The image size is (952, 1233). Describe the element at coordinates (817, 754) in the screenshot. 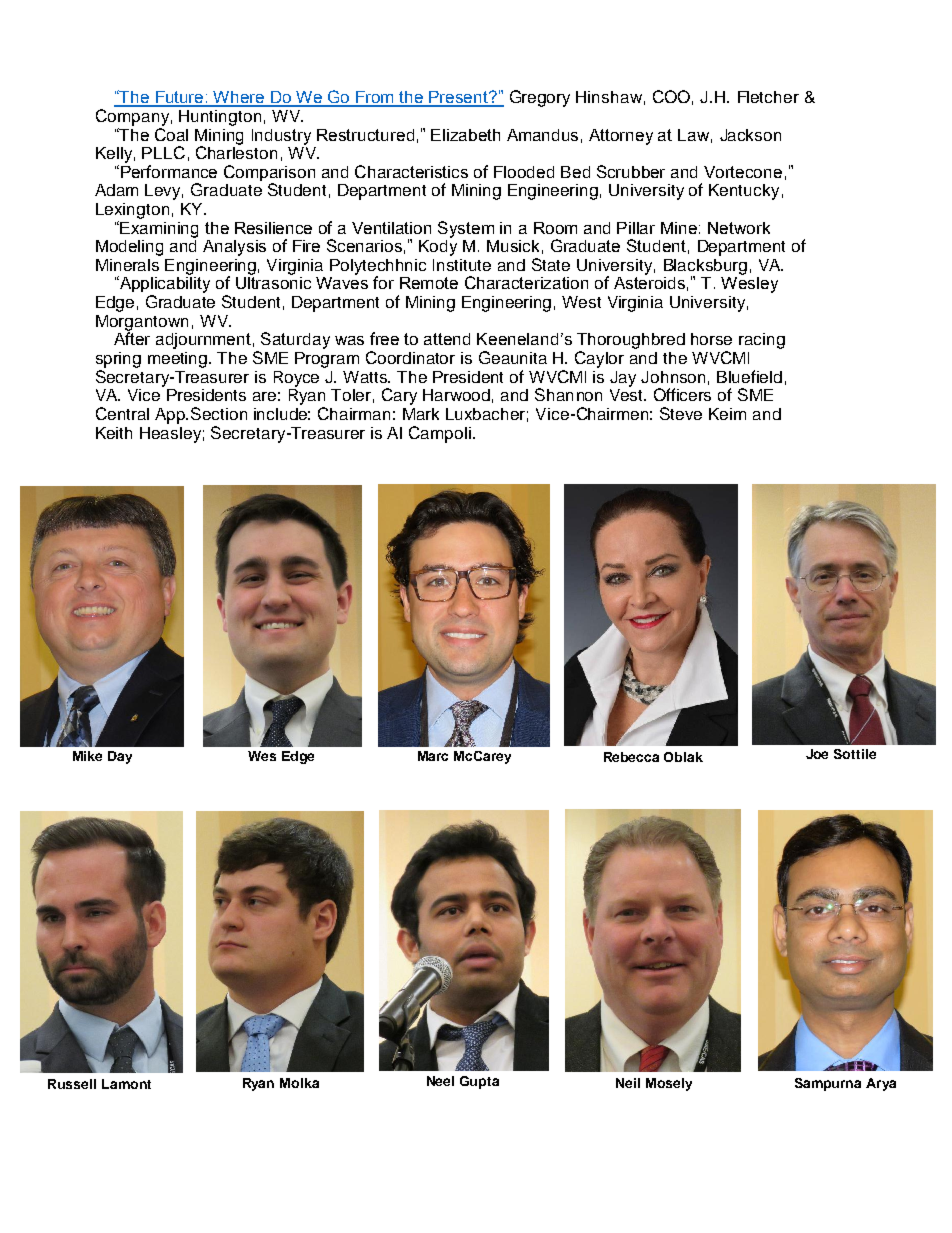

I see `Joe` at that location.
